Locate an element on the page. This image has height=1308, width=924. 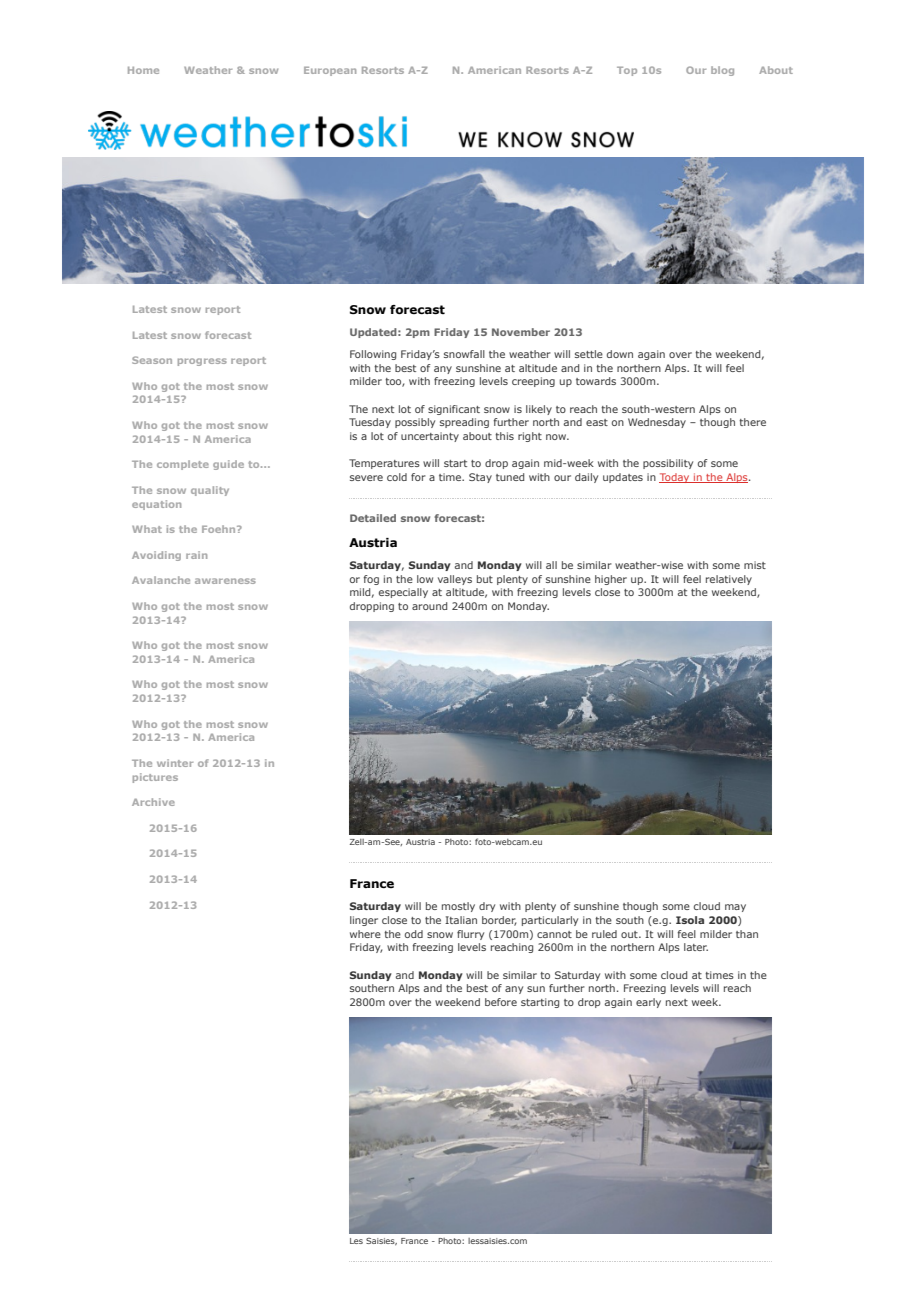
European is located at coordinates (330, 71).
